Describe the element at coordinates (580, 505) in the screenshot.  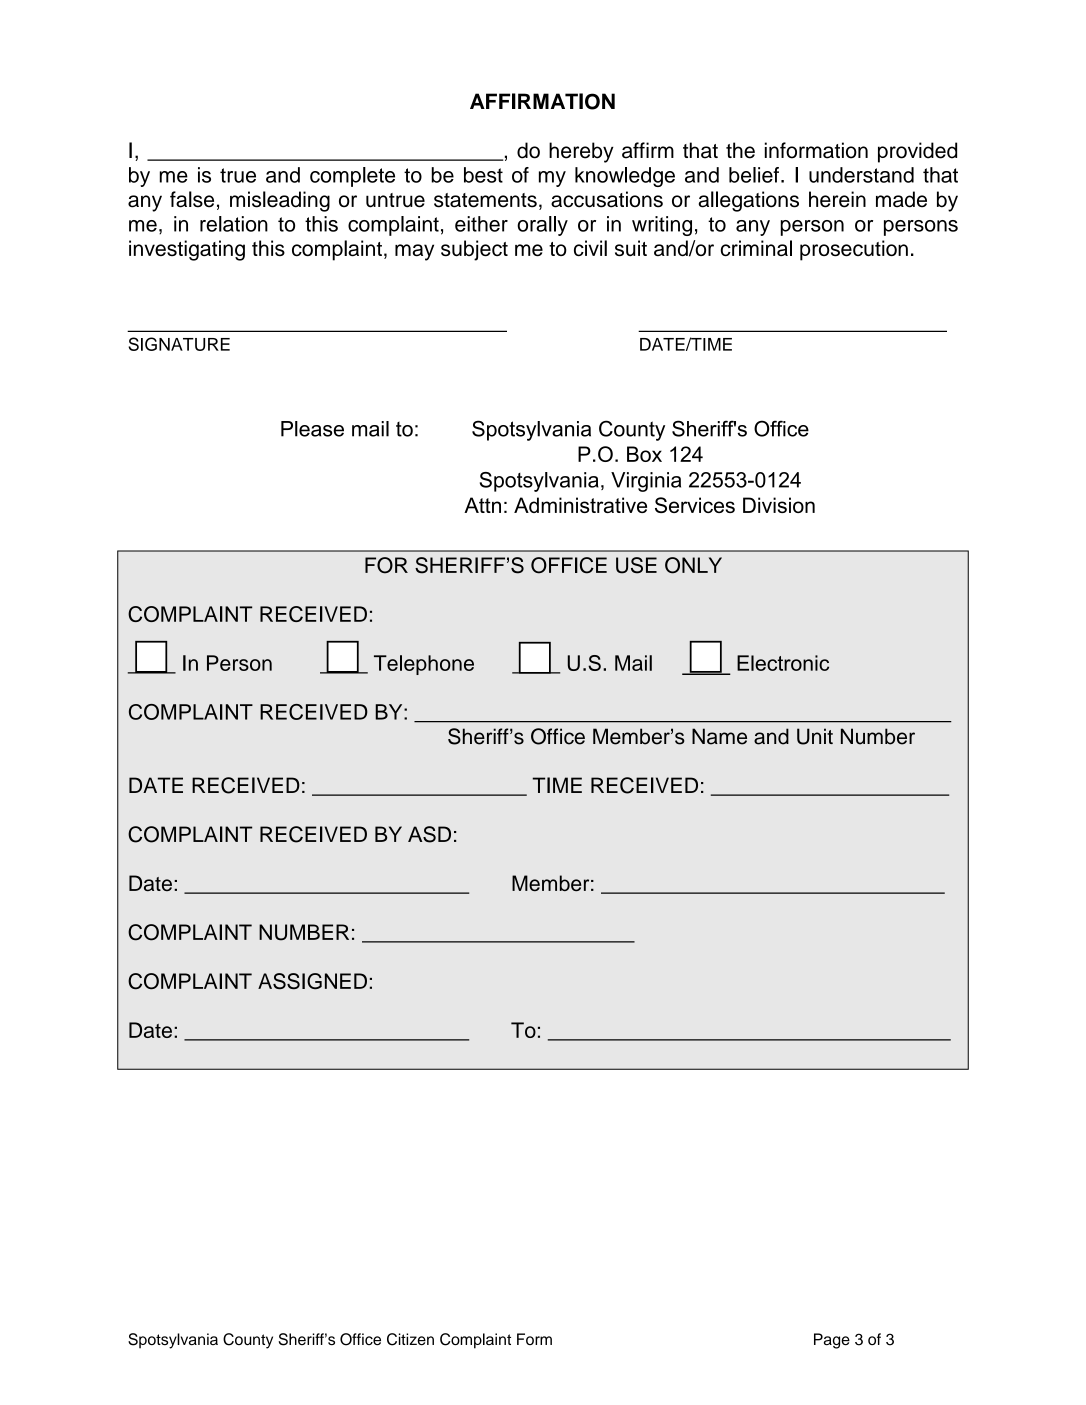
I see `Administrative` at that location.
